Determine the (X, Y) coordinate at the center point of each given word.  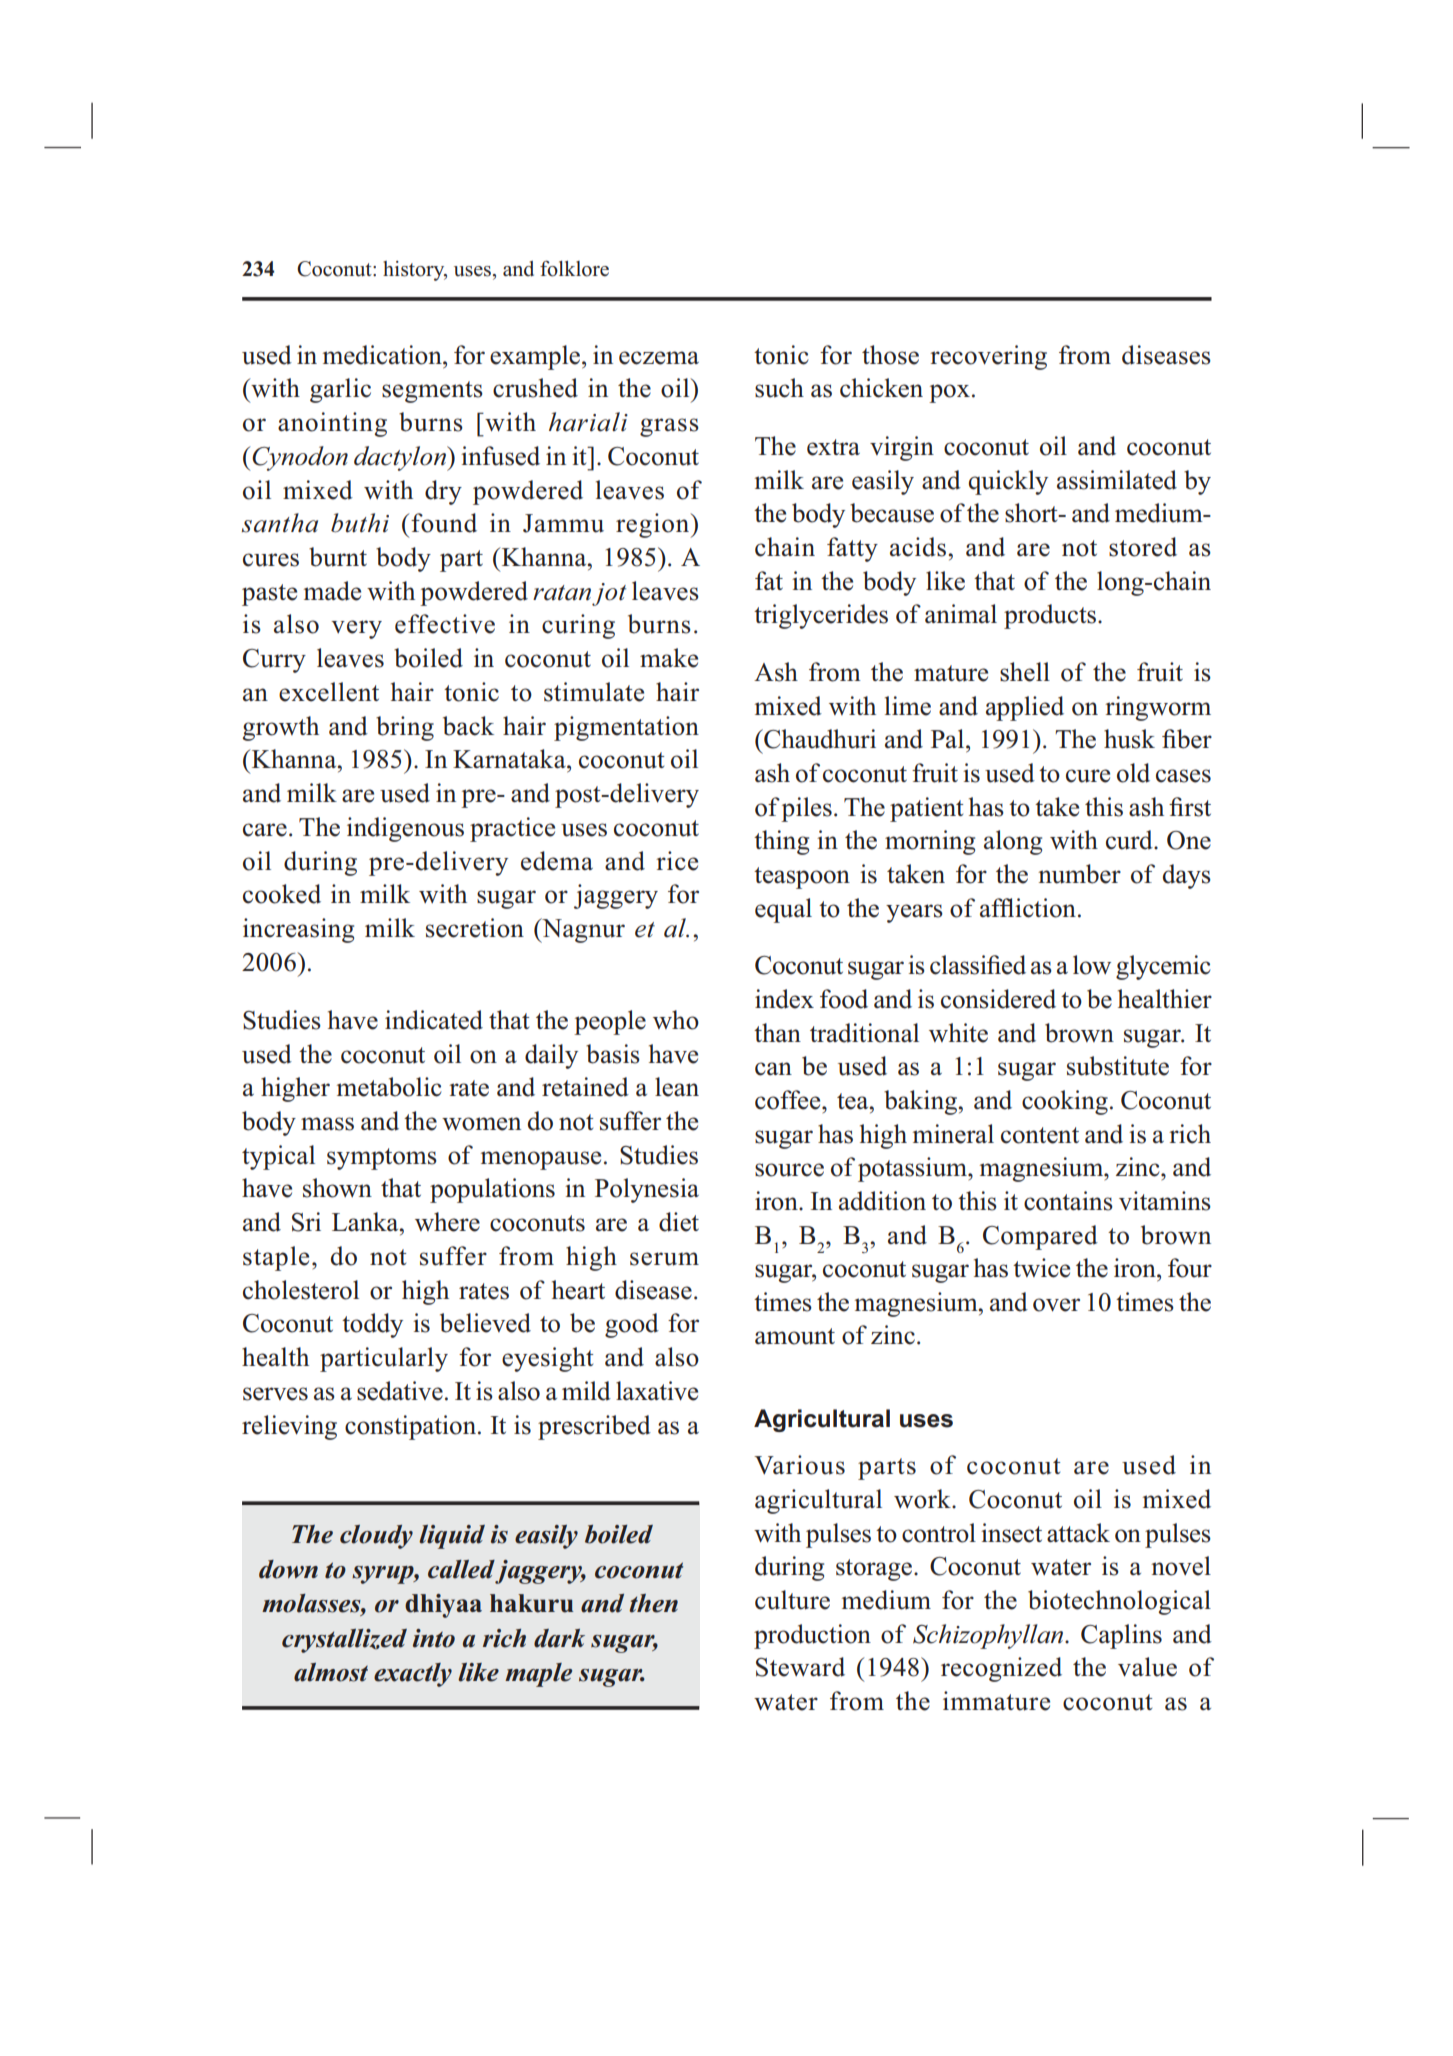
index (784, 999)
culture (792, 1600)
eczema (659, 358)
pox (949, 393)
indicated (434, 1020)
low (1092, 965)
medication (383, 355)
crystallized (344, 1641)
